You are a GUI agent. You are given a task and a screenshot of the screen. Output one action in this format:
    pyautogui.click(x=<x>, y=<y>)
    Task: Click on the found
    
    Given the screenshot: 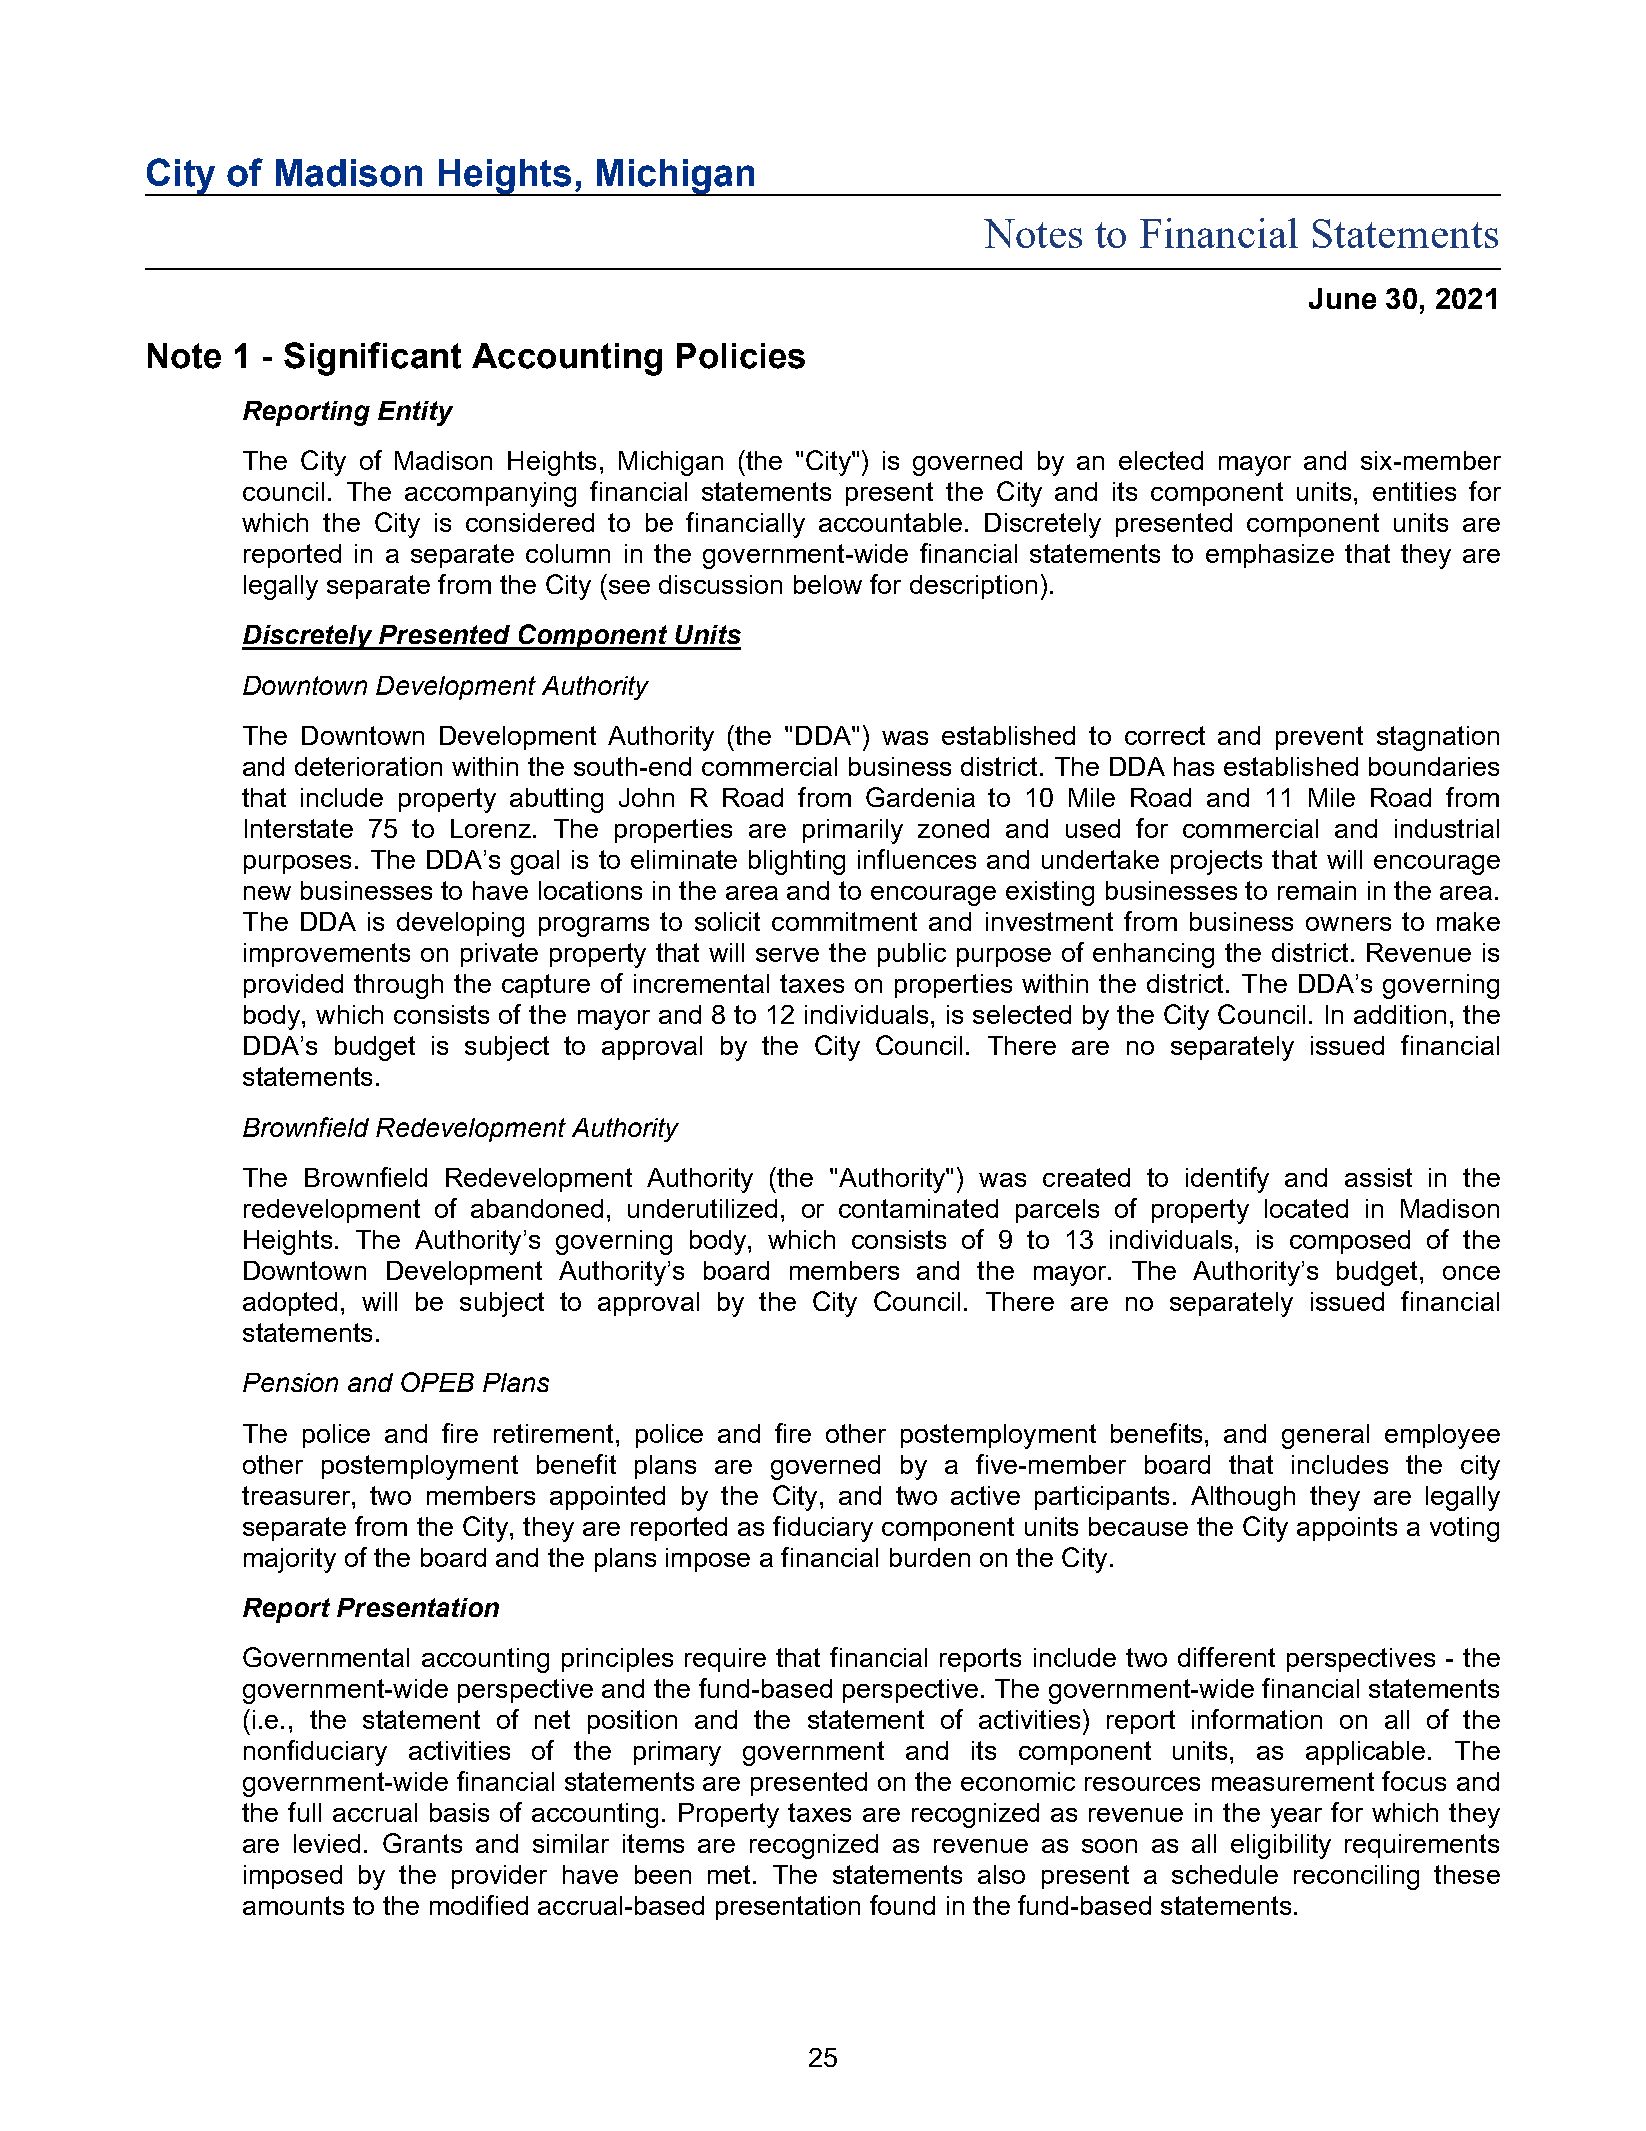 What is the action you would take?
    pyautogui.click(x=902, y=1905)
